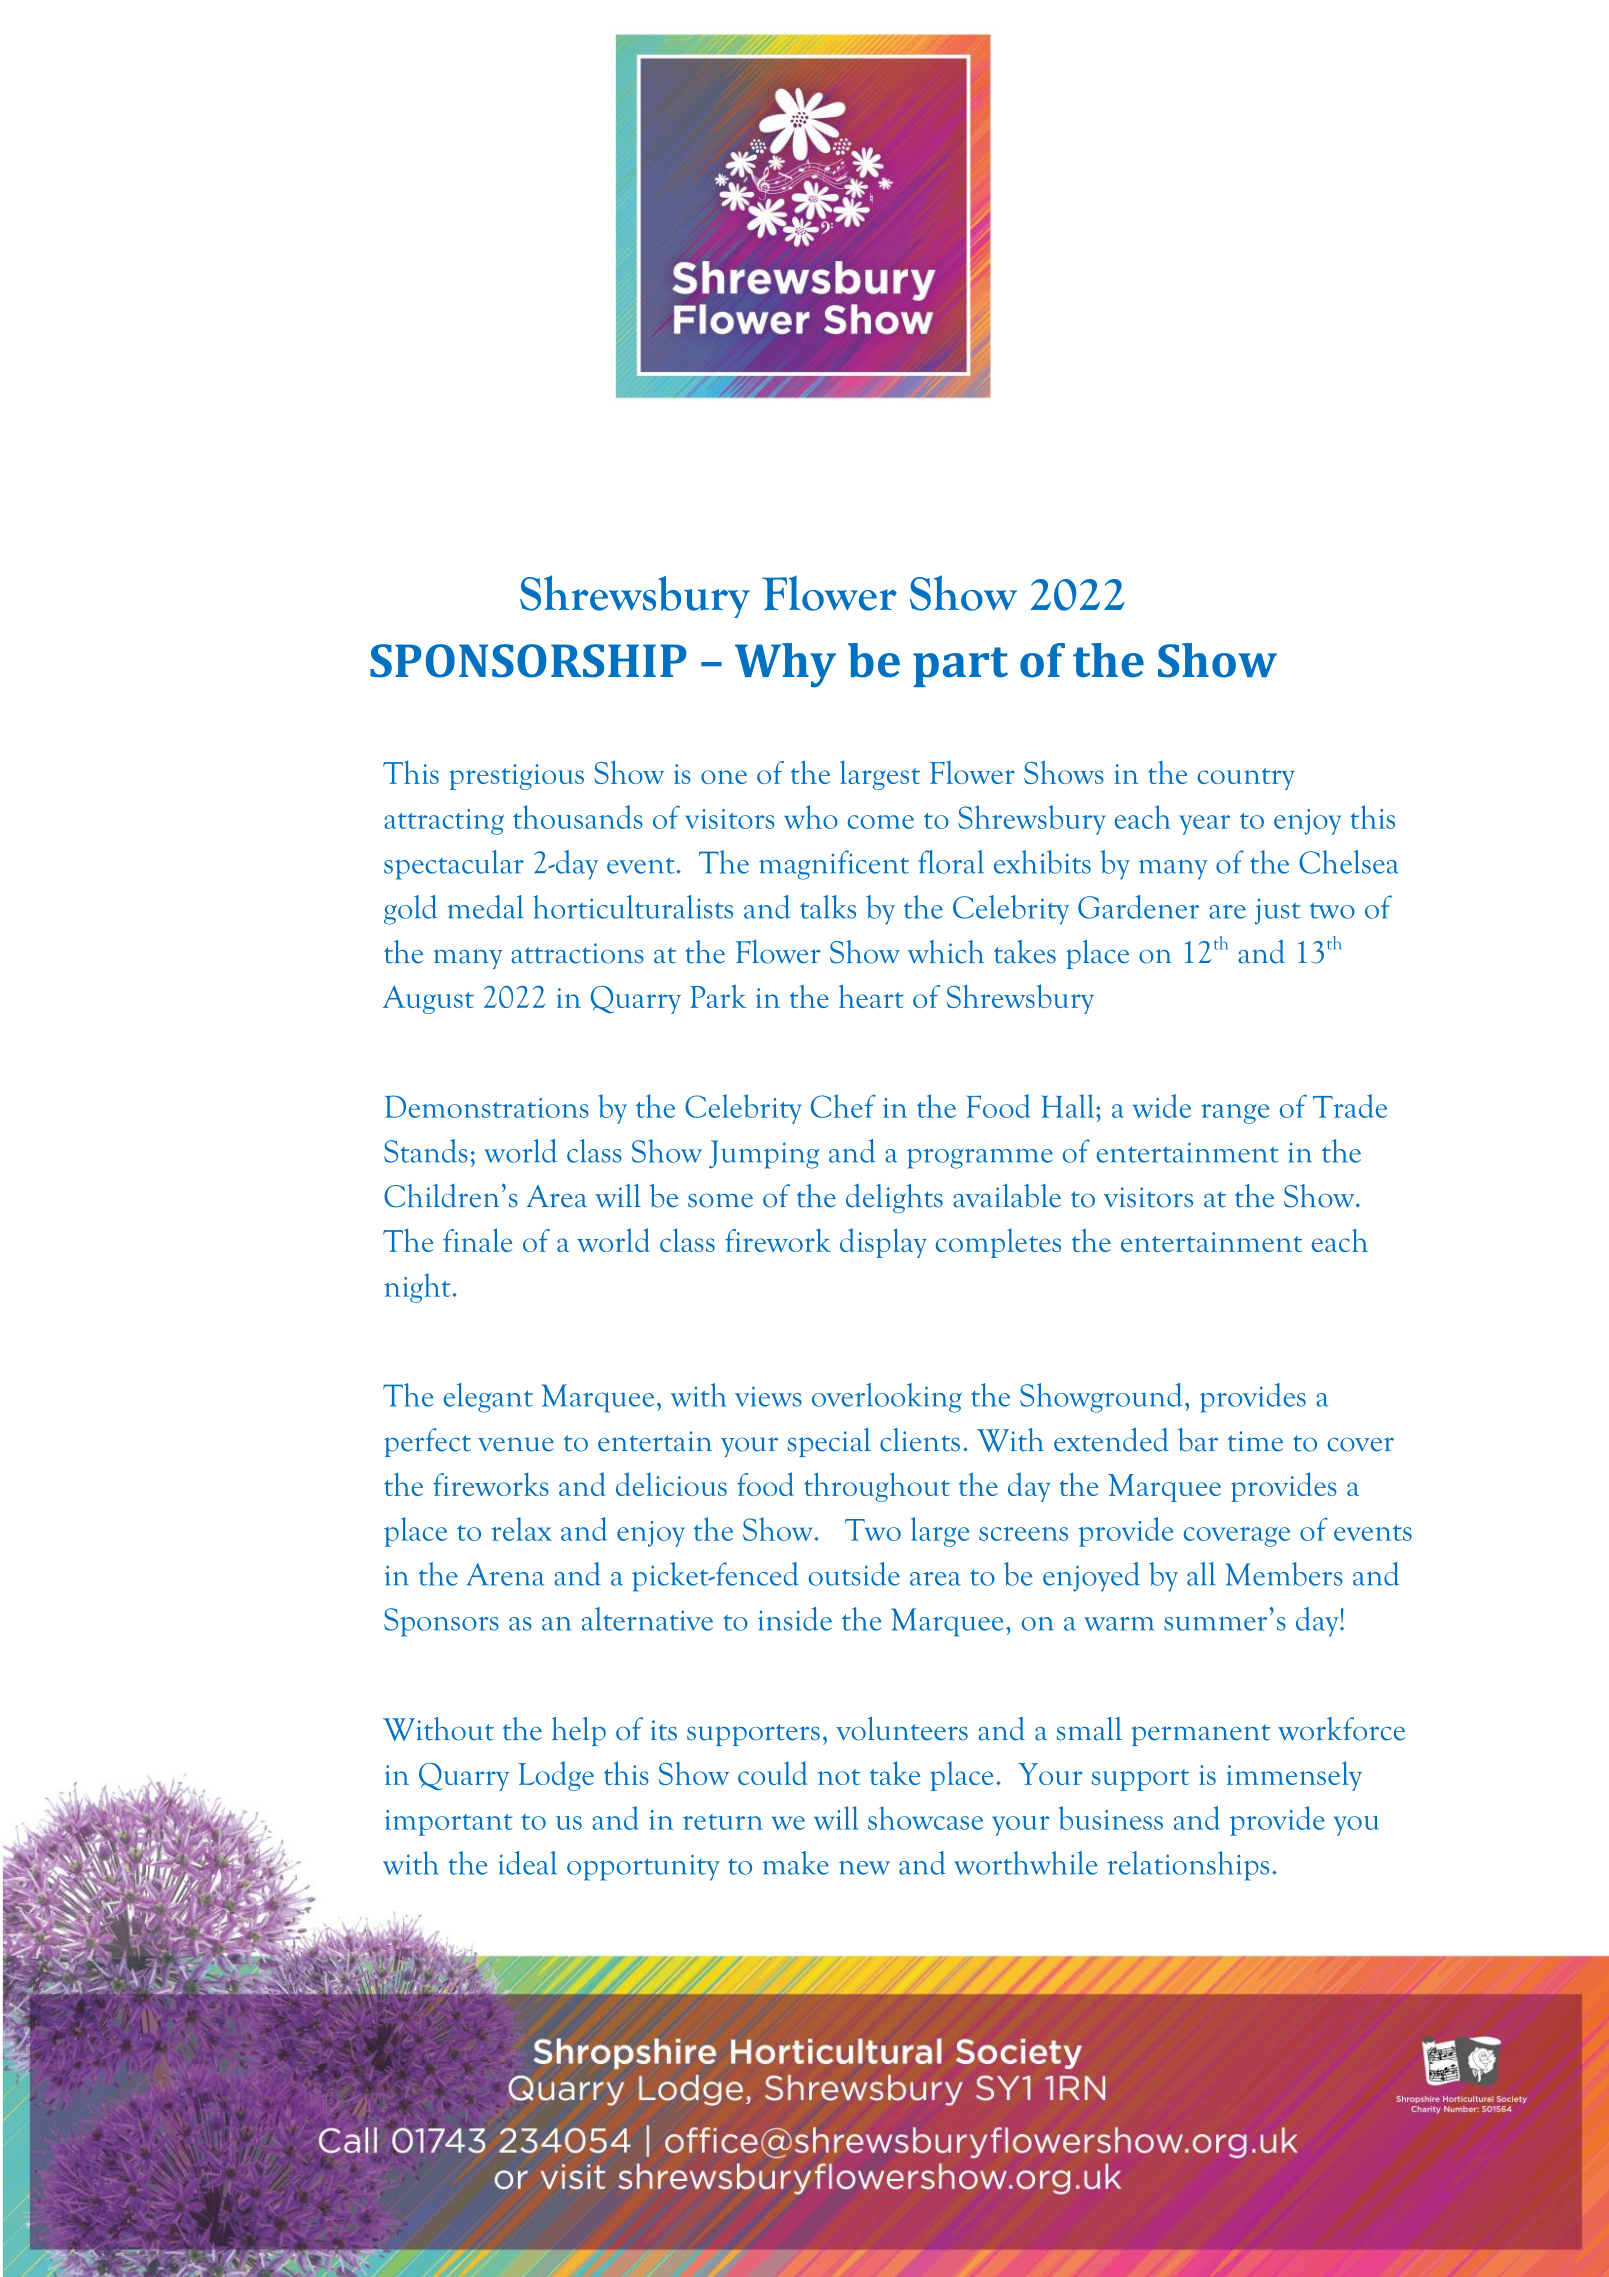 The height and width of the screenshot is (2277, 1609). I want to click on attractions, so click(577, 953).
